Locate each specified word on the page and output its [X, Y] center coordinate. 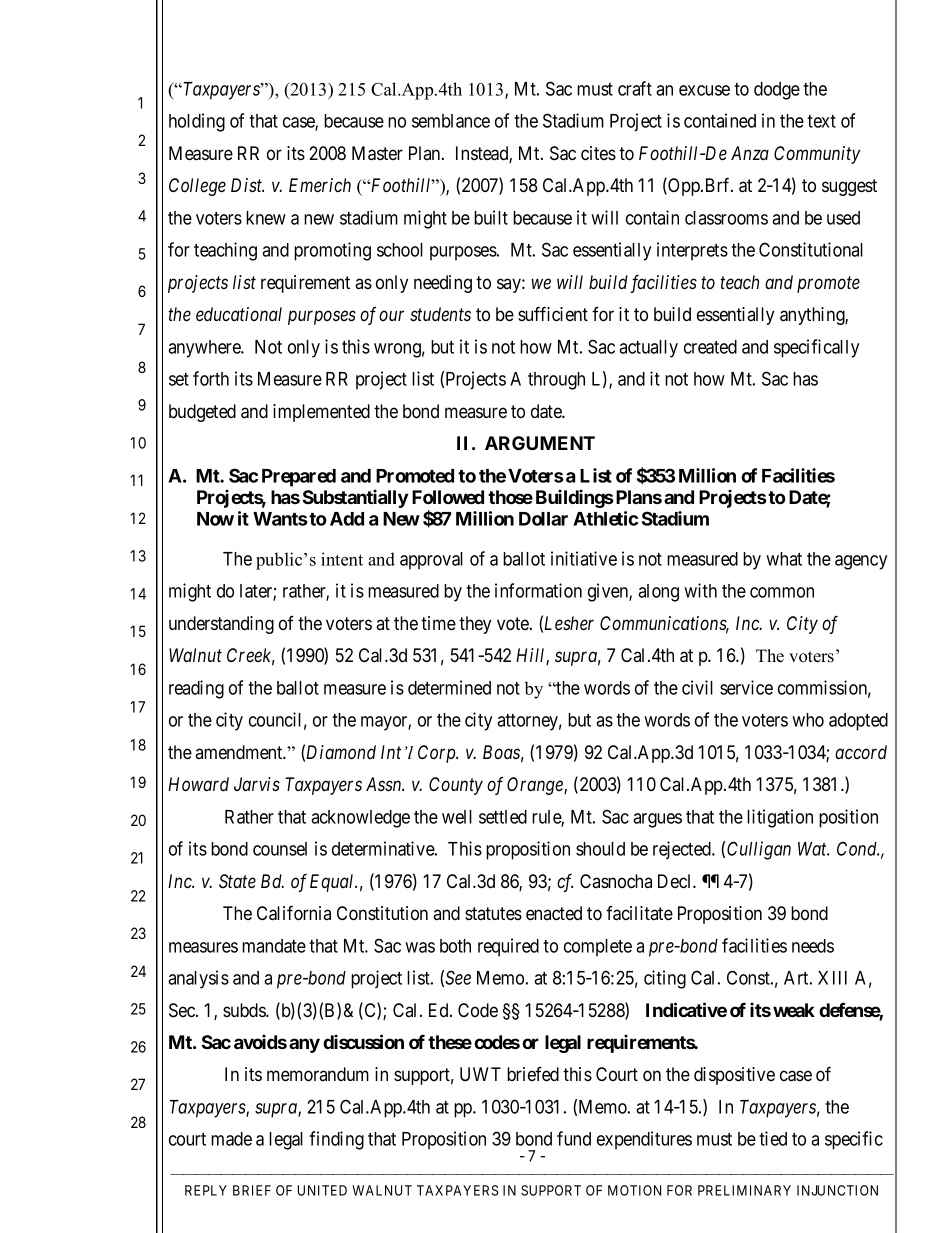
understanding [221, 625]
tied [773, 1138]
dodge [777, 91]
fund [574, 1138]
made [231, 1139]
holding [197, 122]
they [475, 625]
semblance [451, 121]
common [782, 592]
